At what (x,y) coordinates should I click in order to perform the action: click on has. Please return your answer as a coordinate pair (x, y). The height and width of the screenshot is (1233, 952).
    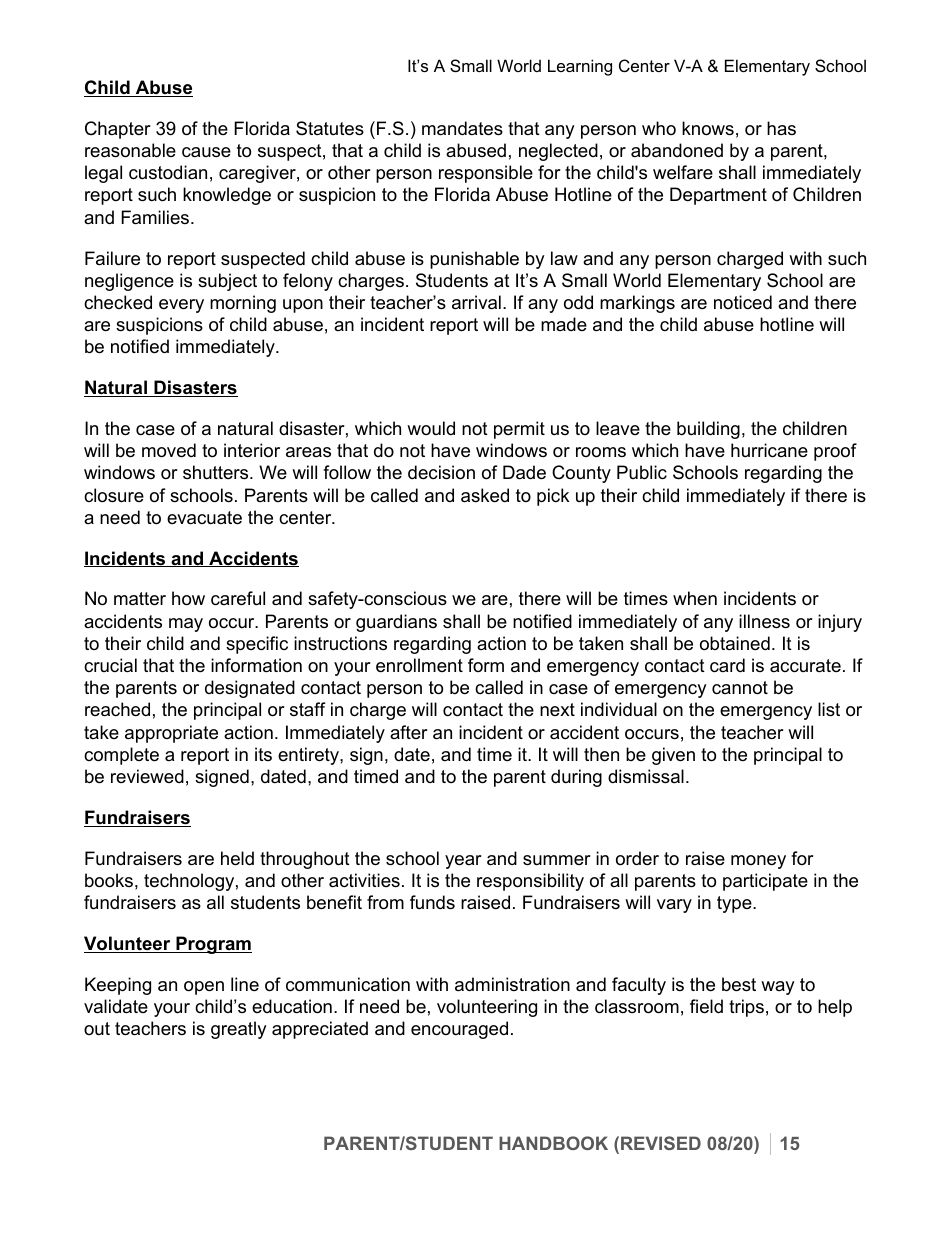
    Looking at the image, I should click on (781, 128).
